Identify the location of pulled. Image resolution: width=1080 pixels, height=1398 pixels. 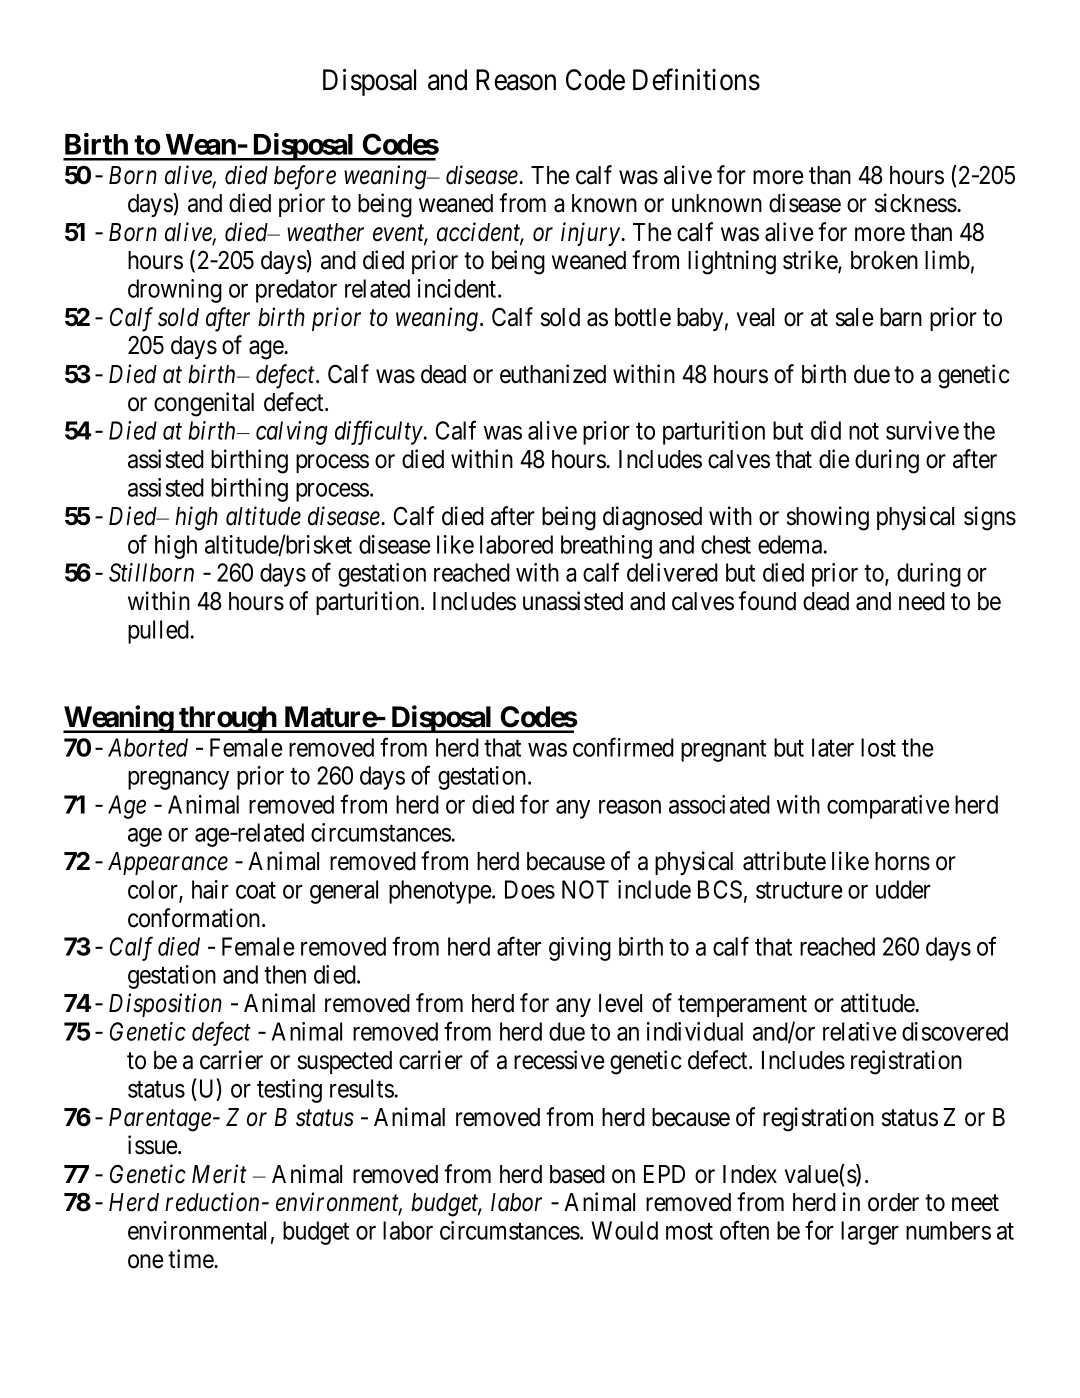
(158, 632).
